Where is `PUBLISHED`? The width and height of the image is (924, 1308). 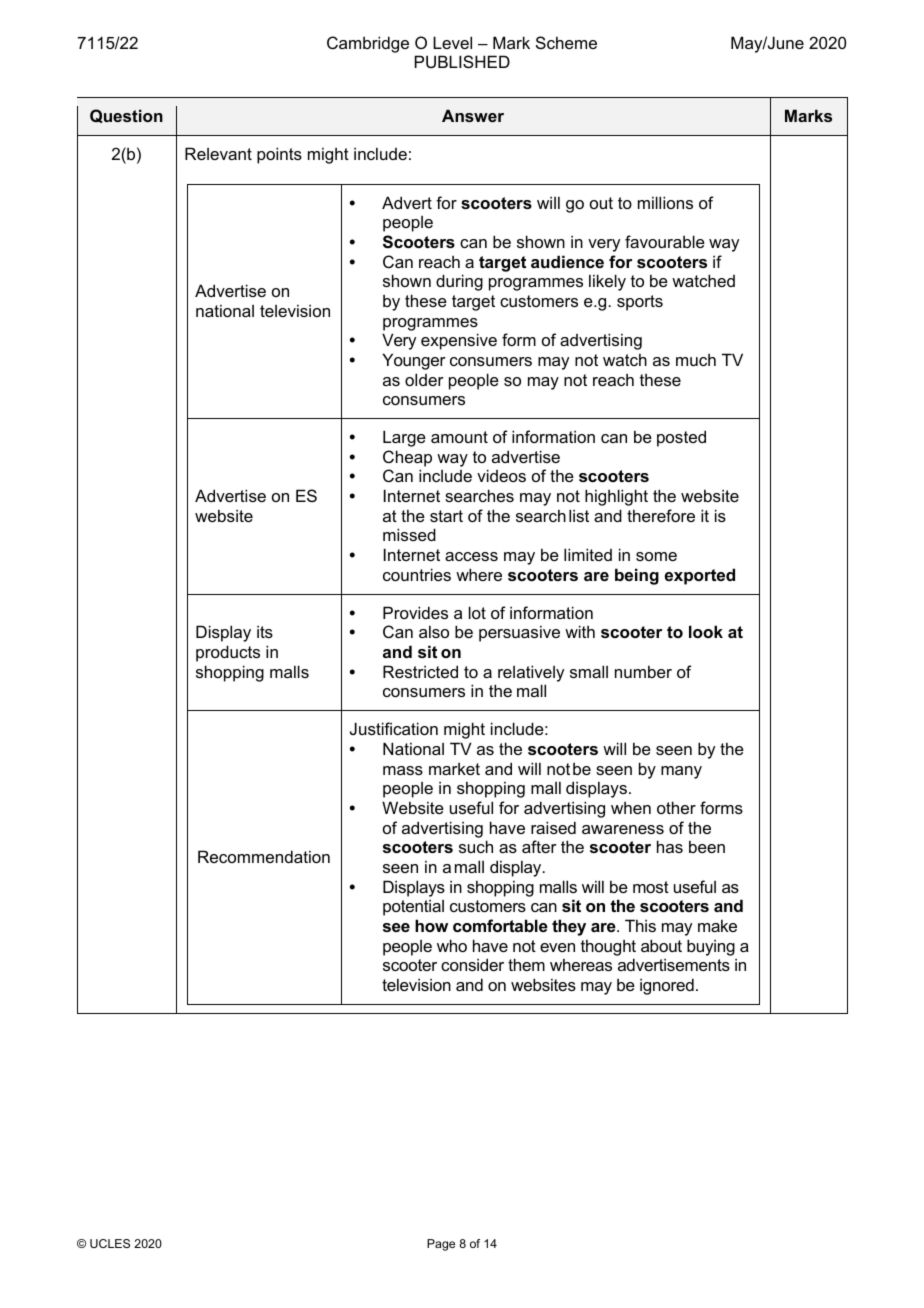 PUBLISHED is located at coordinates (462, 61).
